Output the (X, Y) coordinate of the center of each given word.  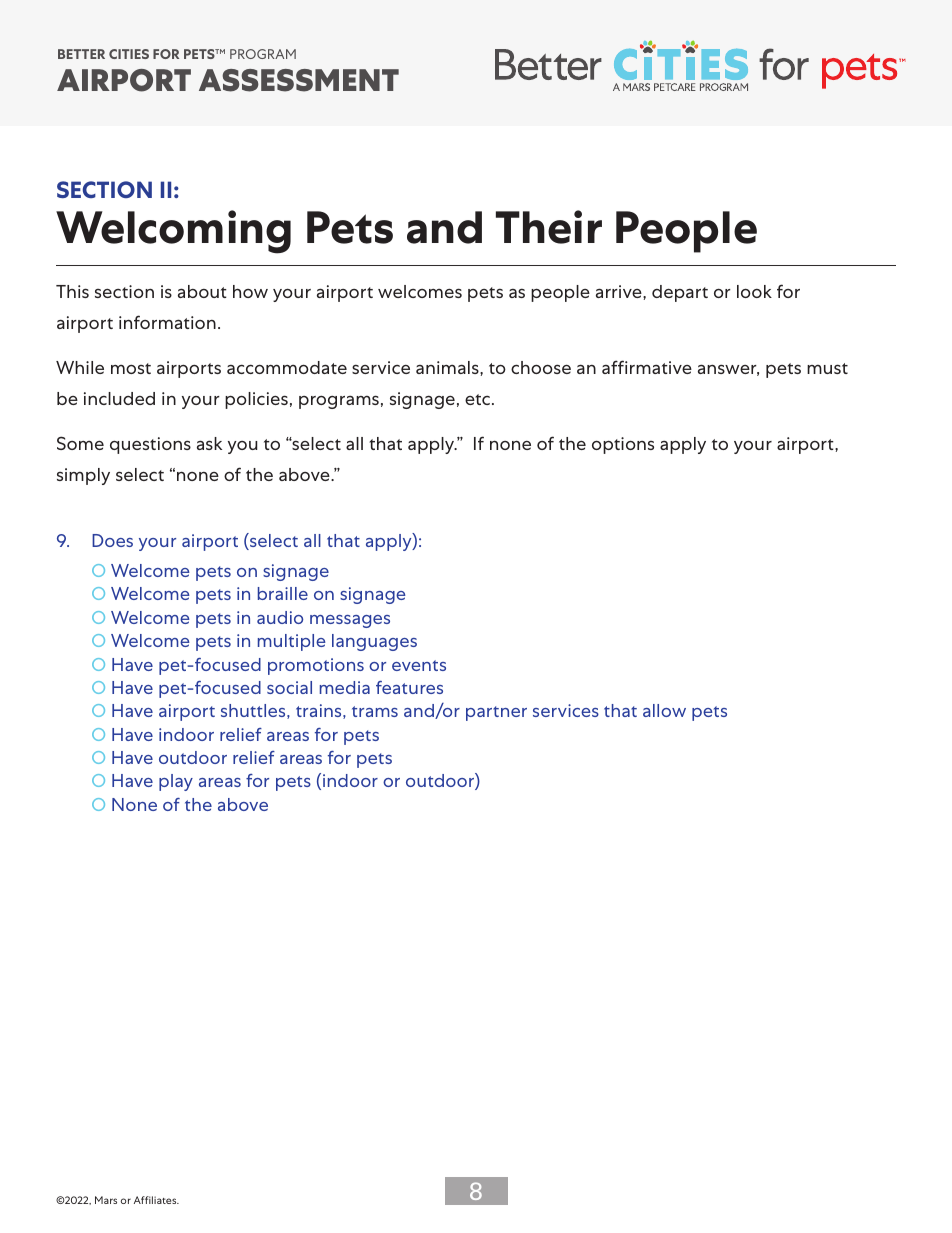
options (623, 445)
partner (496, 713)
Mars (106, 1200)
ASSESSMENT (299, 80)
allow (664, 710)
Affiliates (156, 1200)
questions (150, 445)
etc (477, 399)
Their (549, 227)
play (176, 782)
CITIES (129, 54)
